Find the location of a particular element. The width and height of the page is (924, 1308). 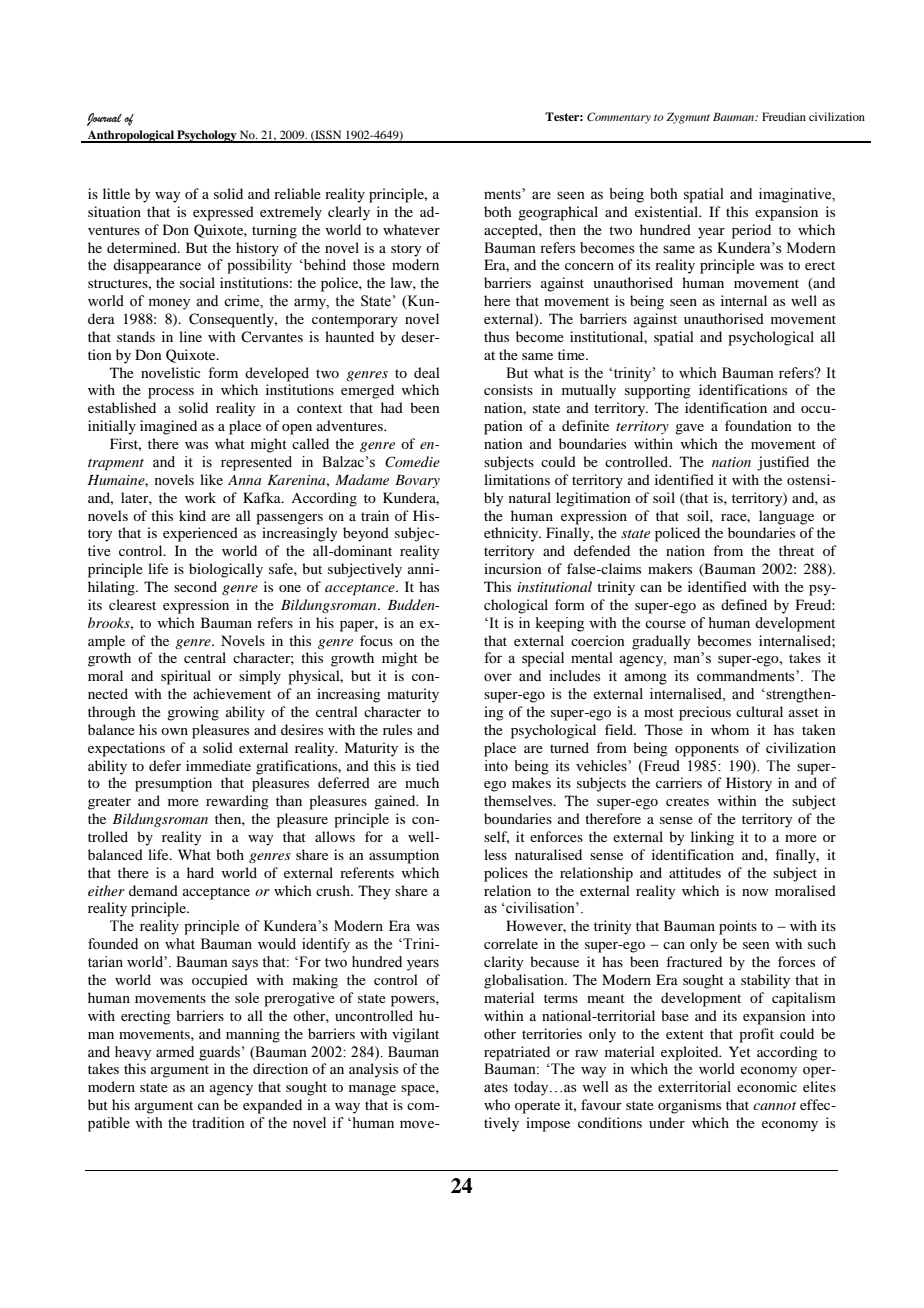

Psychology is located at coordinates (207, 136).
